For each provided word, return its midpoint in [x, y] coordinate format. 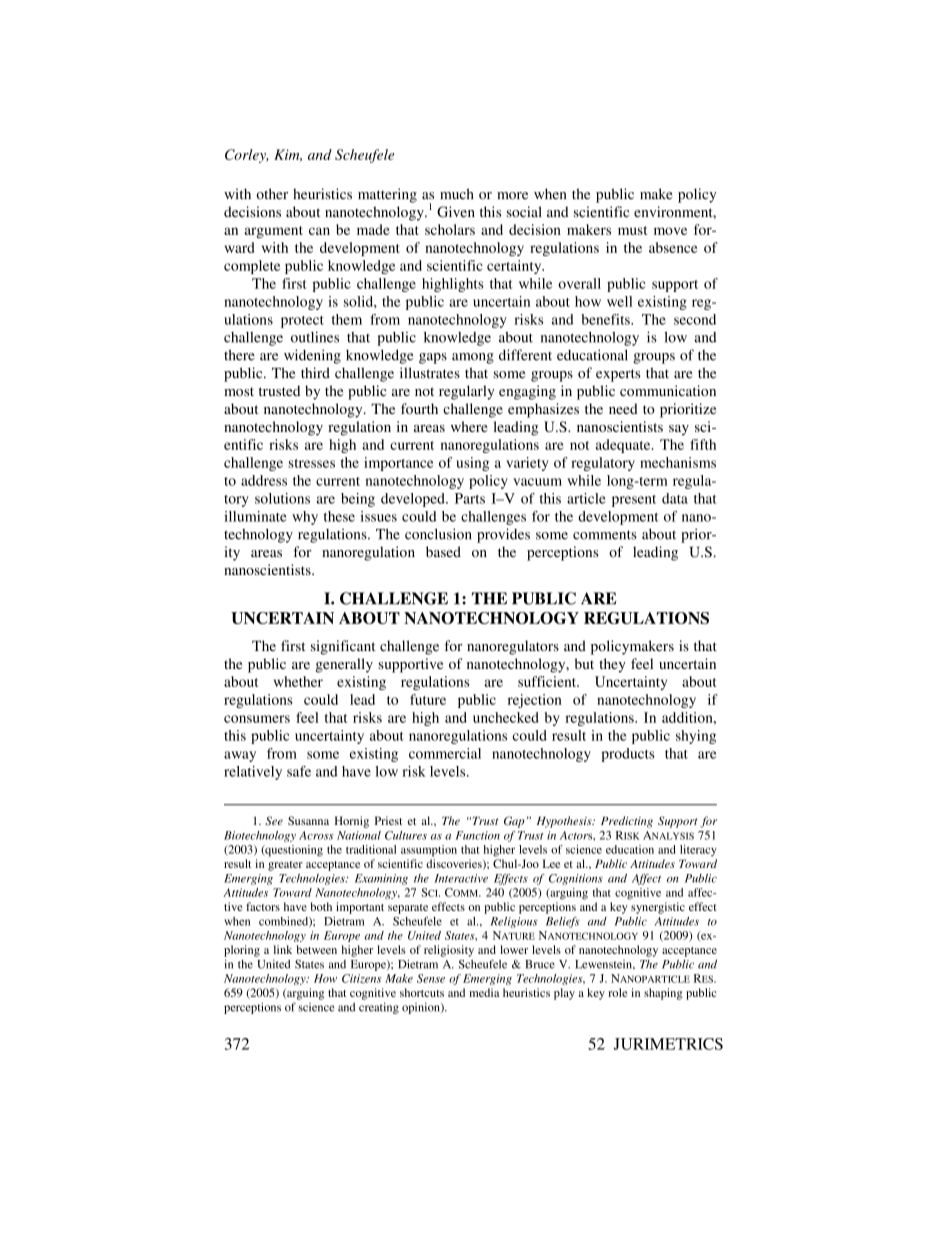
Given [456, 212]
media [484, 992]
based [443, 552]
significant [343, 647]
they [612, 665]
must [632, 230]
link [283, 949]
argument [273, 232]
